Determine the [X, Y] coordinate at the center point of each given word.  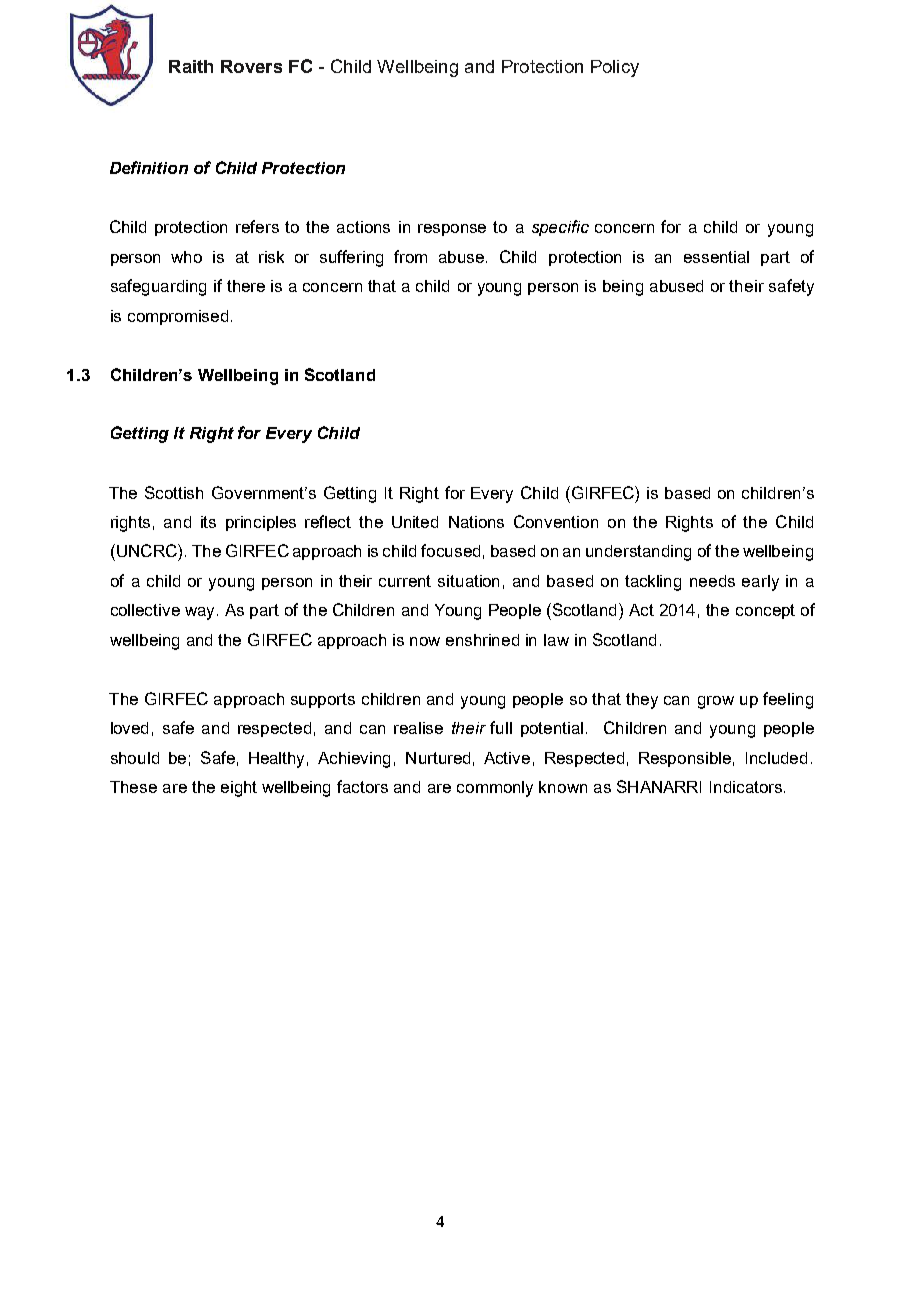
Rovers [251, 66]
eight [239, 789]
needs [712, 581]
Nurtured [438, 758]
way [201, 613]
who [186, 257]
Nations [476, 522]
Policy [615, 68]
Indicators [747, 787]
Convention [556, 521]
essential [716, 257]
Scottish [174, 492]
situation [468, 581]
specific [560, 228]
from [410, 256]
